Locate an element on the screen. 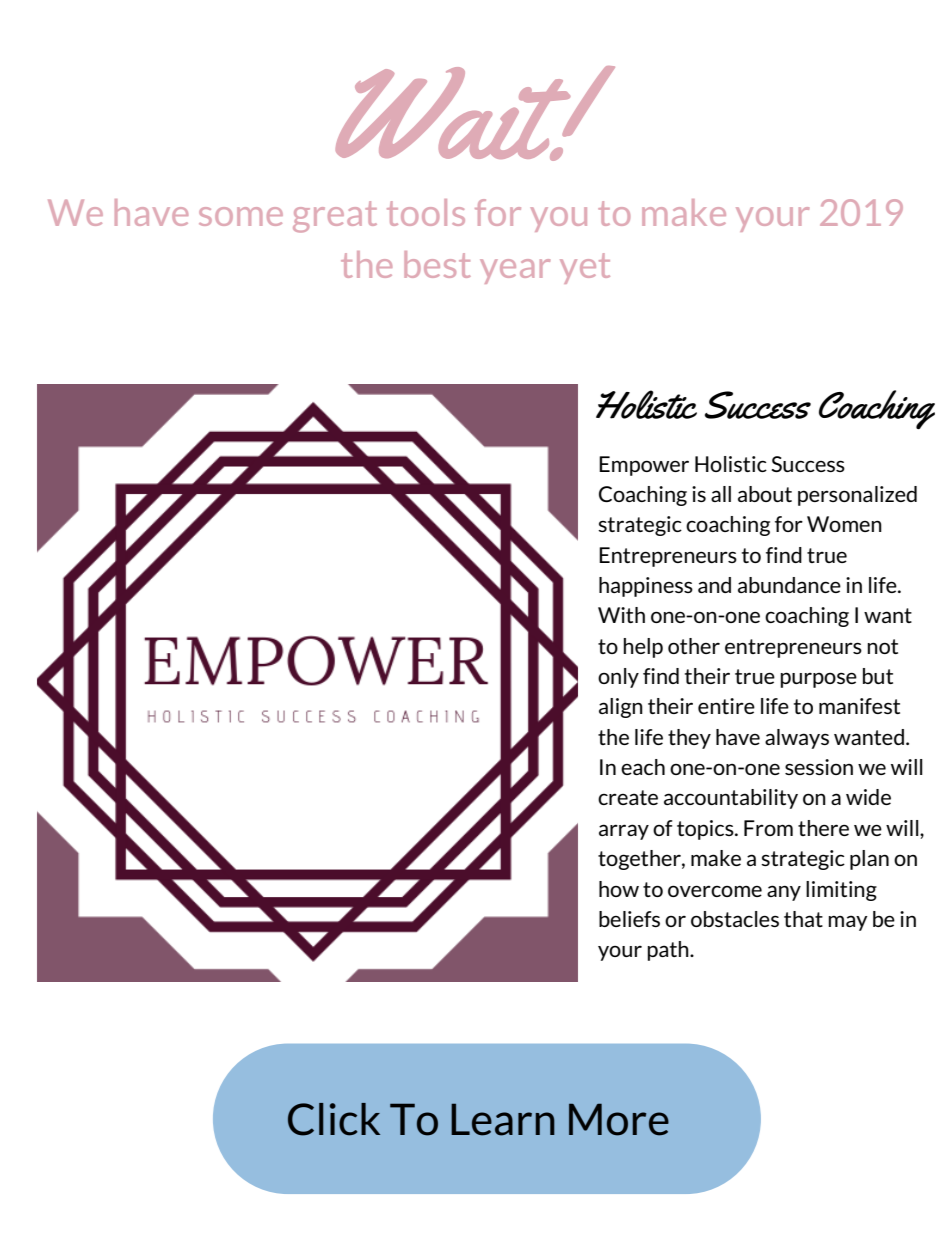  about is located at coordinates (765, 494).
